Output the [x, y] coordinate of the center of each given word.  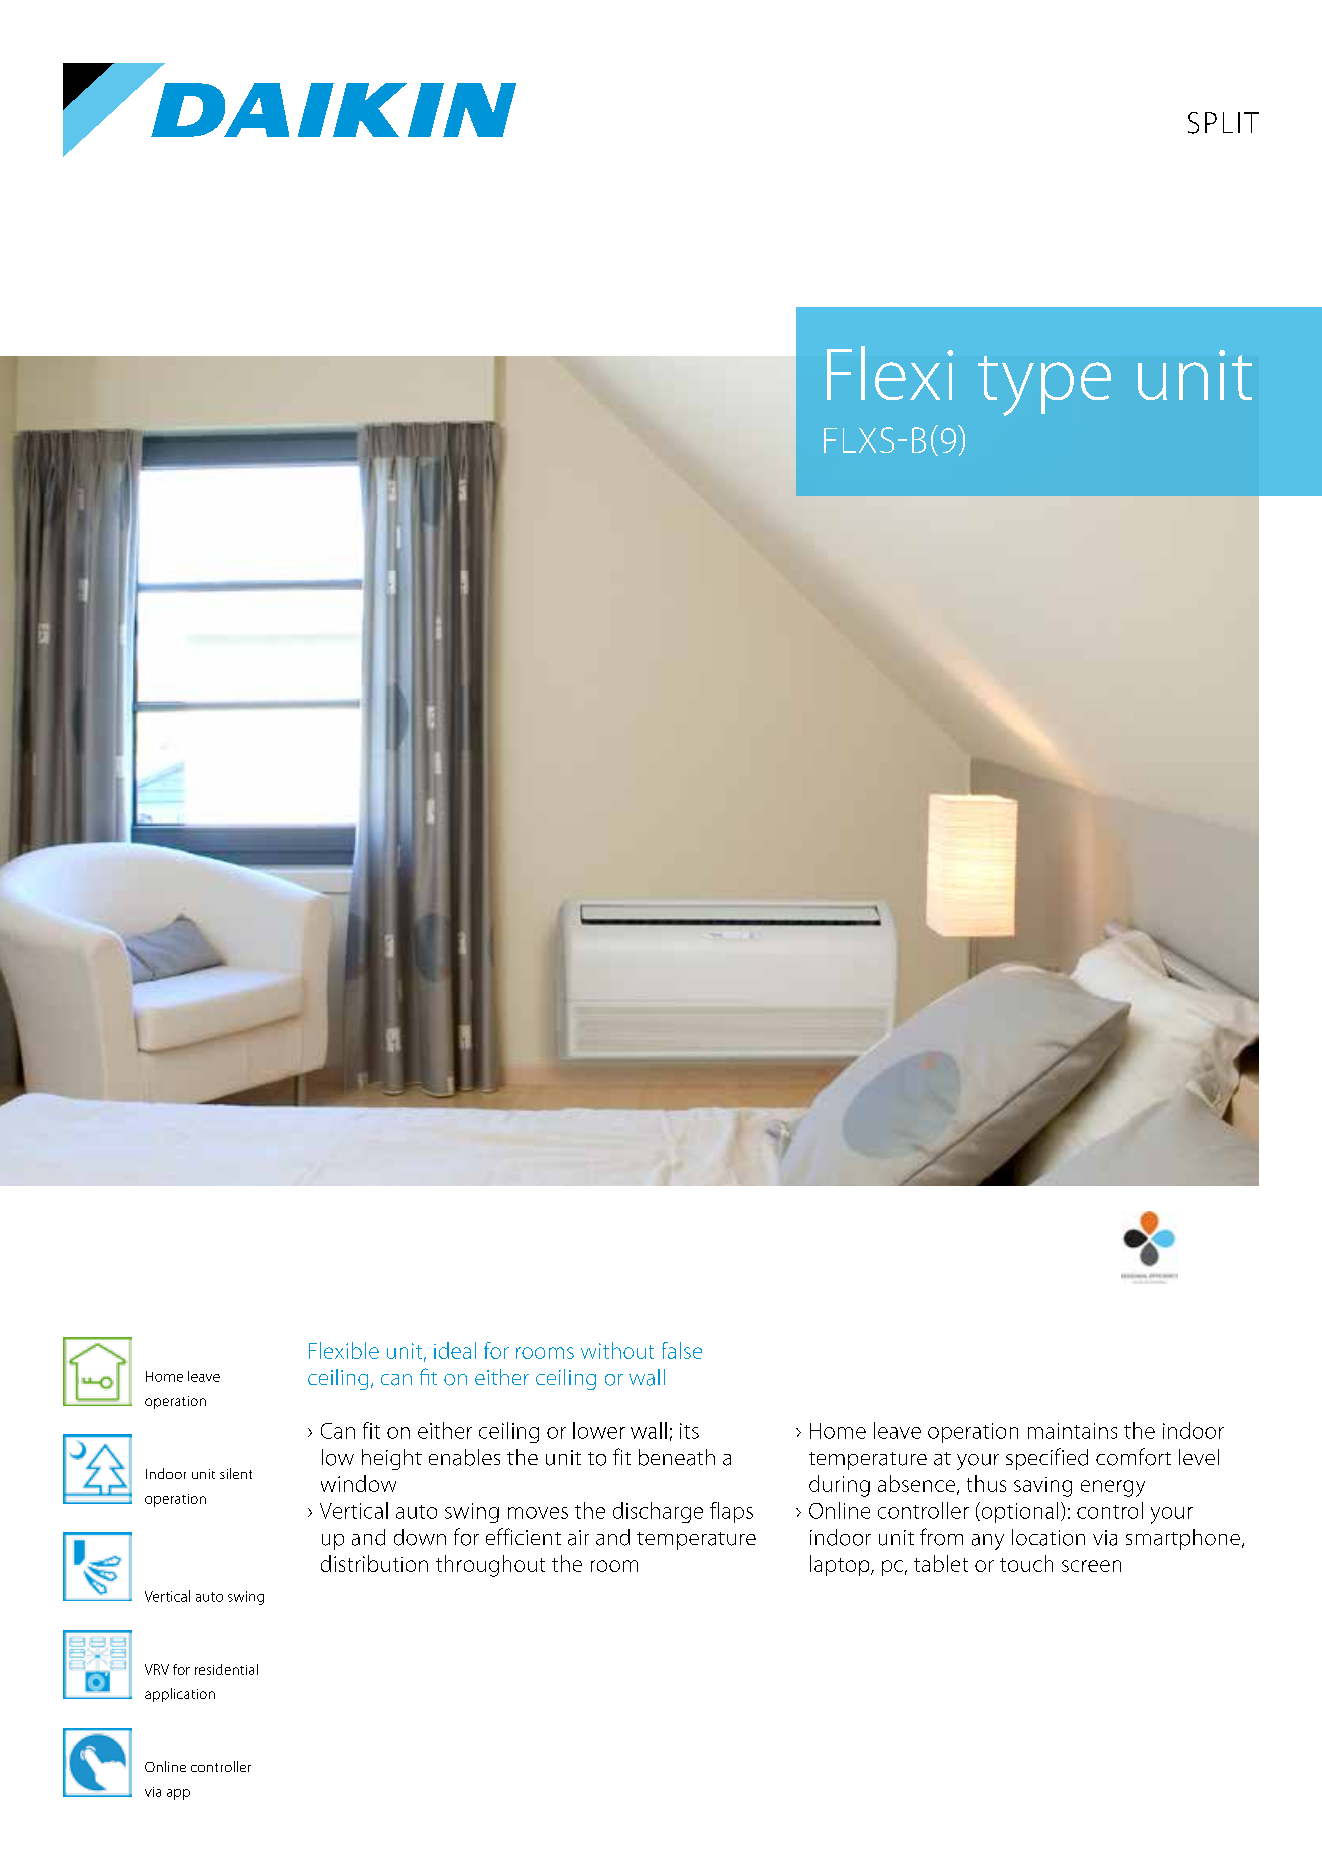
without [617, 1350]
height [392, 1459]
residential [226, 1669]
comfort [1133, 1457]
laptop [841, 1565]
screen [1091, 1566]
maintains [1072, 1431]
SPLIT [1223, 123]
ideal [455, 1350]
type [1044, 386]
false [682, 1350]
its [689, 1431]
